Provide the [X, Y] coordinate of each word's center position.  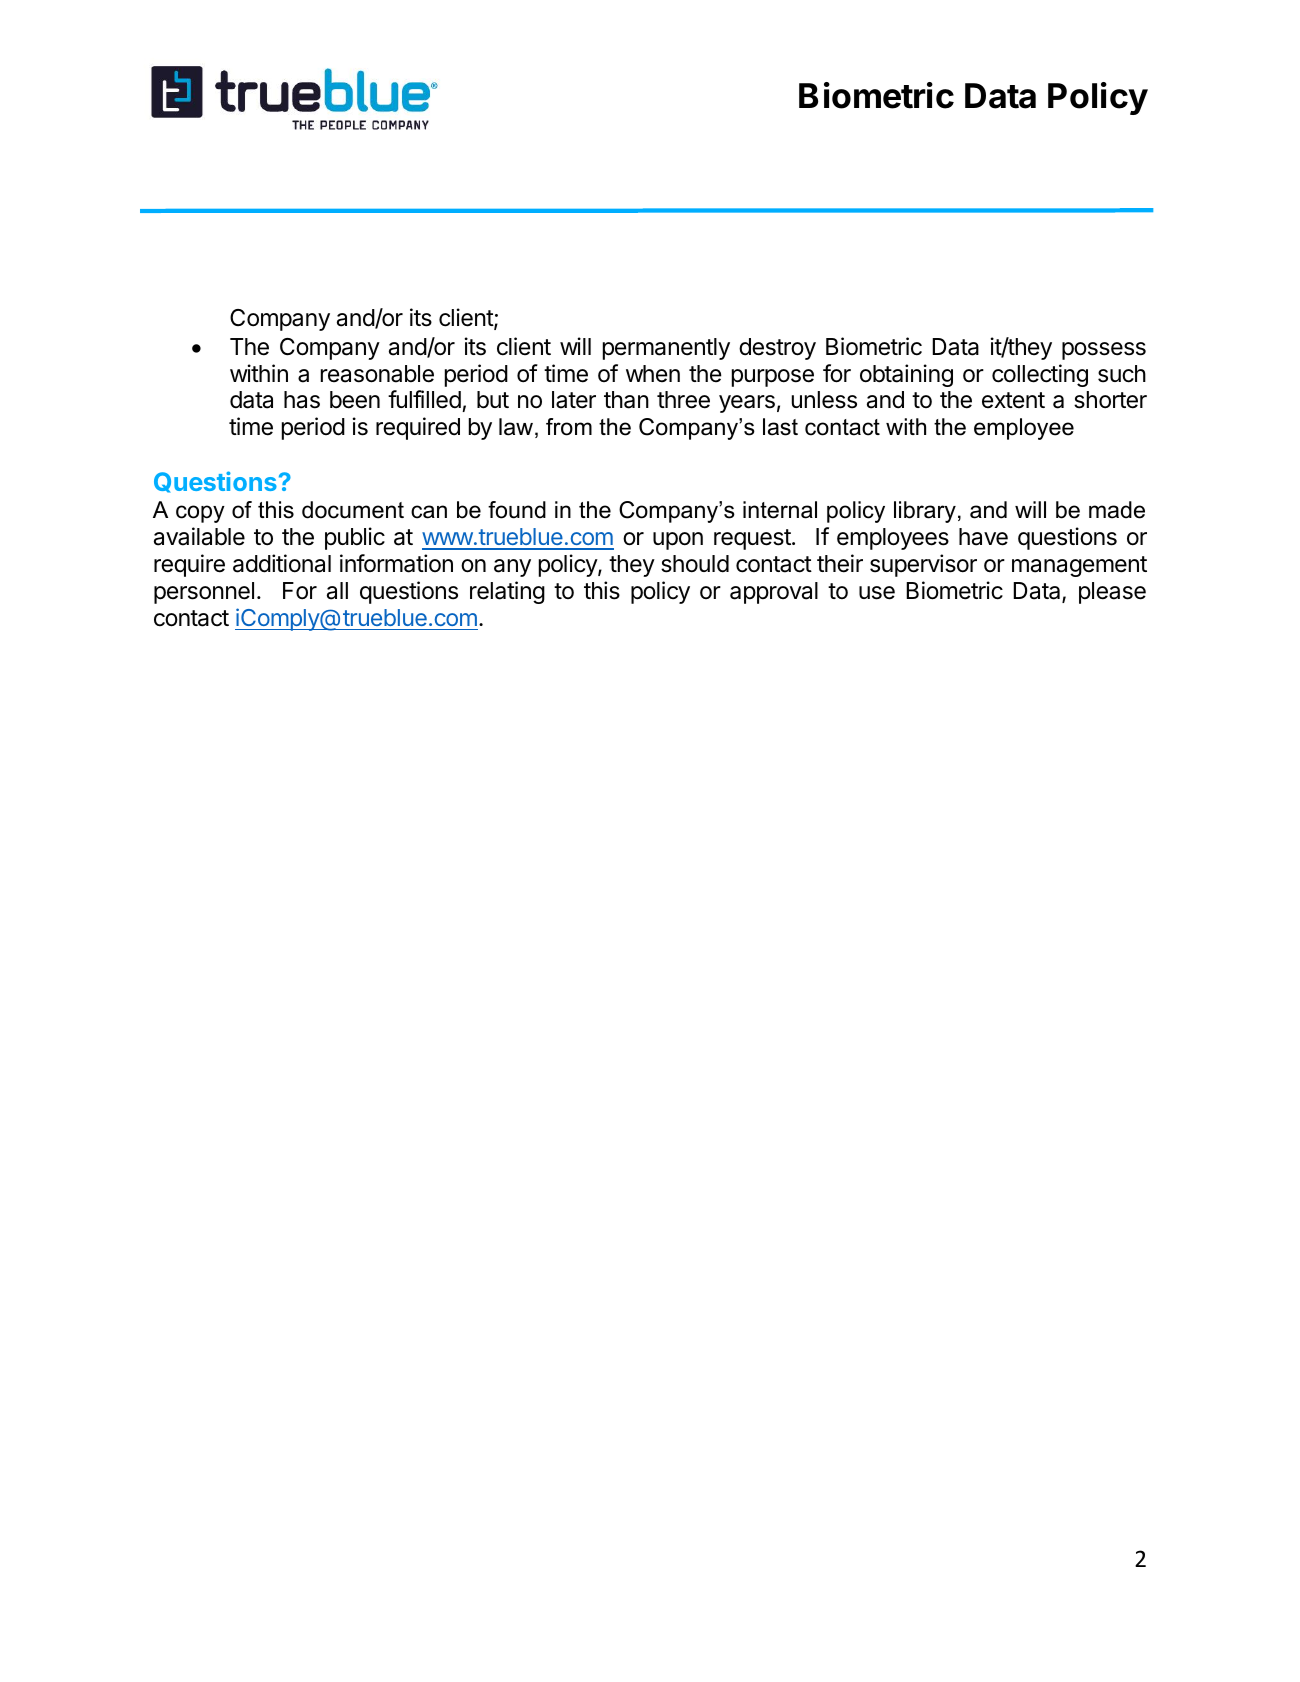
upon [678, 541]
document [353, 510]
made [1117, 510]
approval [774, 593]
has [302, 400]
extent [1013, 400]
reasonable [377, 374]
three [683, 400]
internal [780, 510]
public [355, 538]
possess [1104, 351]
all [337, 591]
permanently [666, 349]
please [1112, 593]
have [983, 537]
